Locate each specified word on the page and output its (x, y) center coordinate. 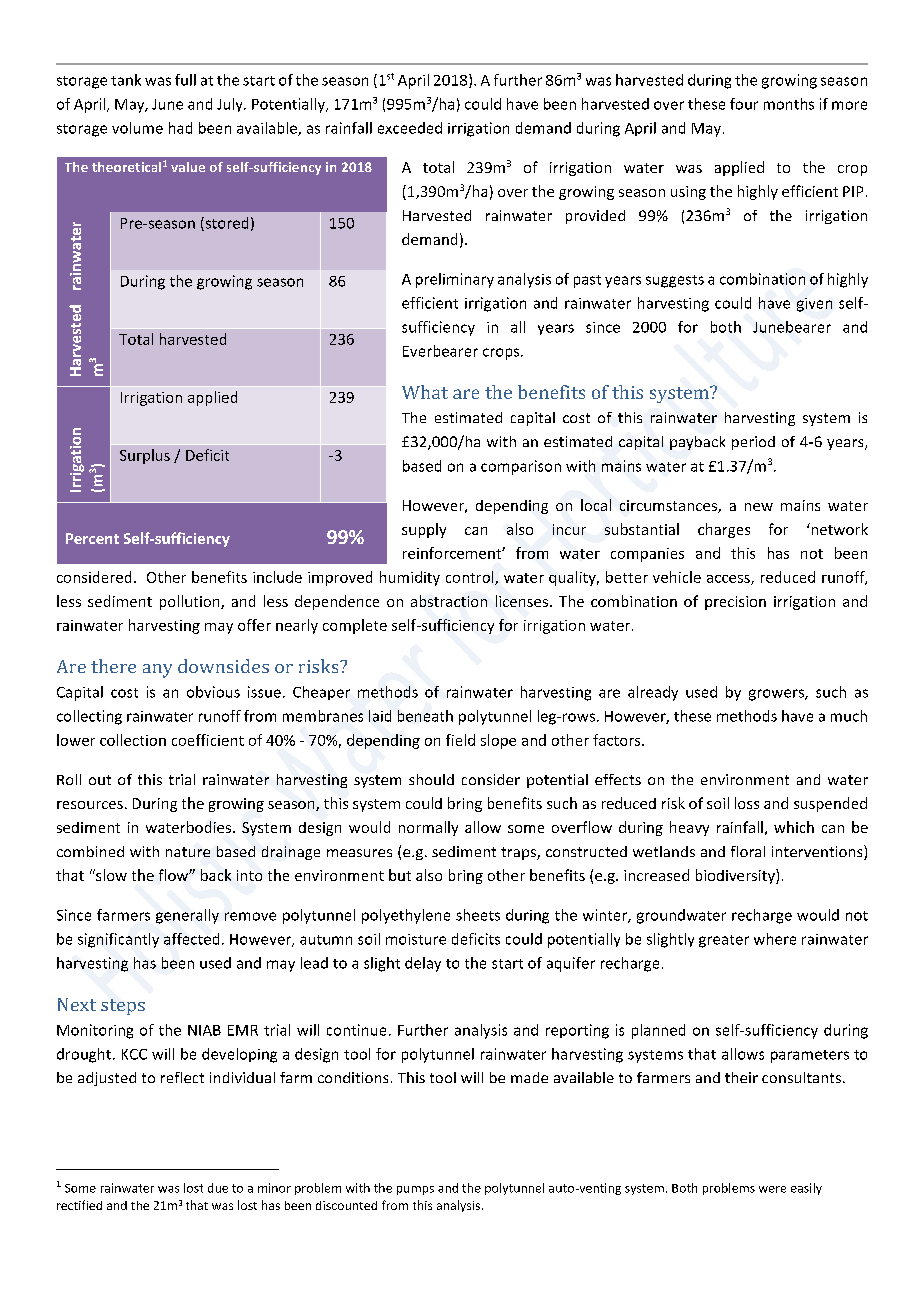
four (744, 104)
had (180, 128)
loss (747, 803)
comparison (521, 467)
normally (428, 828)
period (753, 443)
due (218, 1188)
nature (188, 852)
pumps (415, 1190)
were (772, 1189)
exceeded (410, 128)
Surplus (145, 456)
